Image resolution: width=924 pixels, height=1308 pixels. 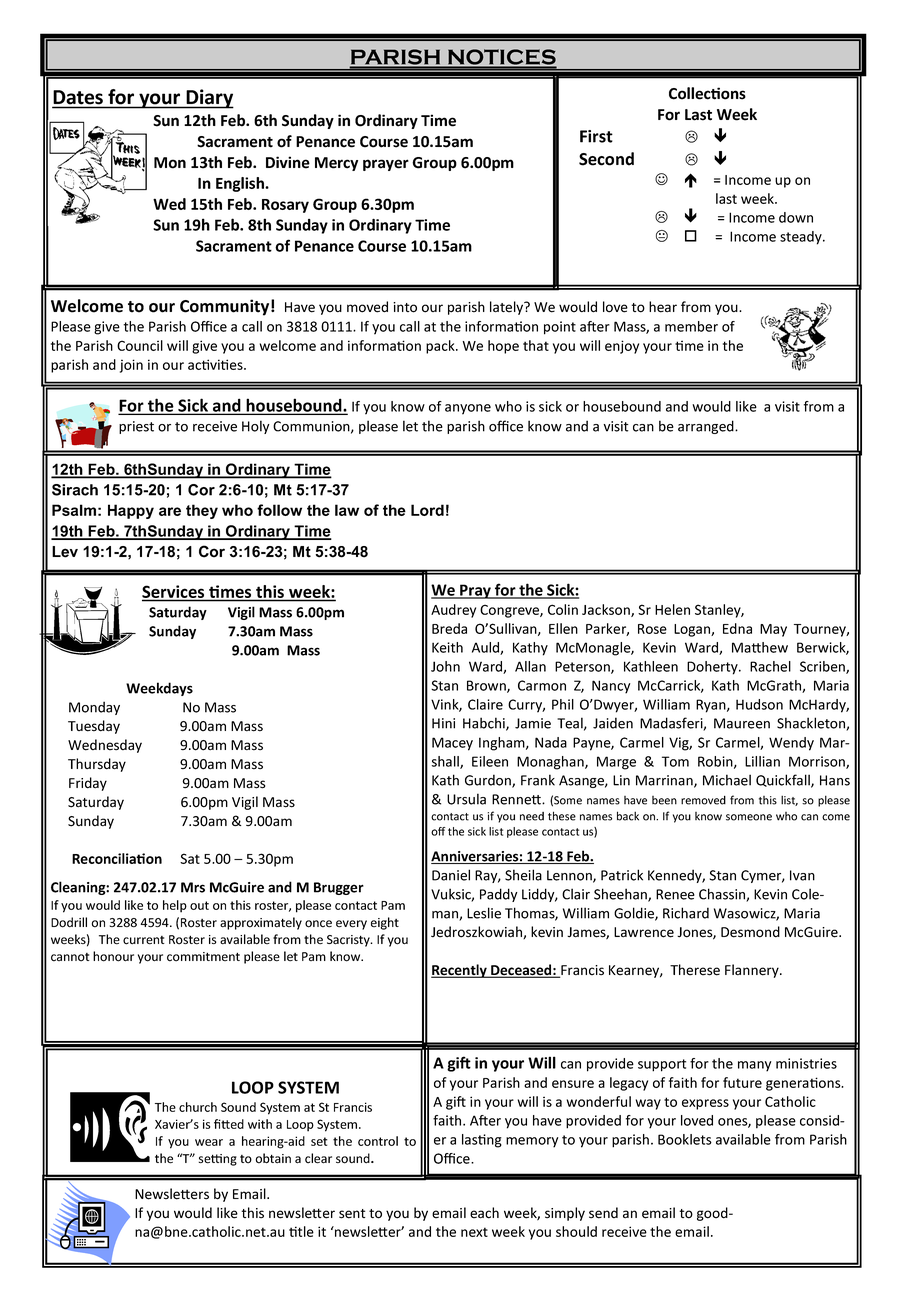 I want to click on Monday, so click(x=94, y=708).
